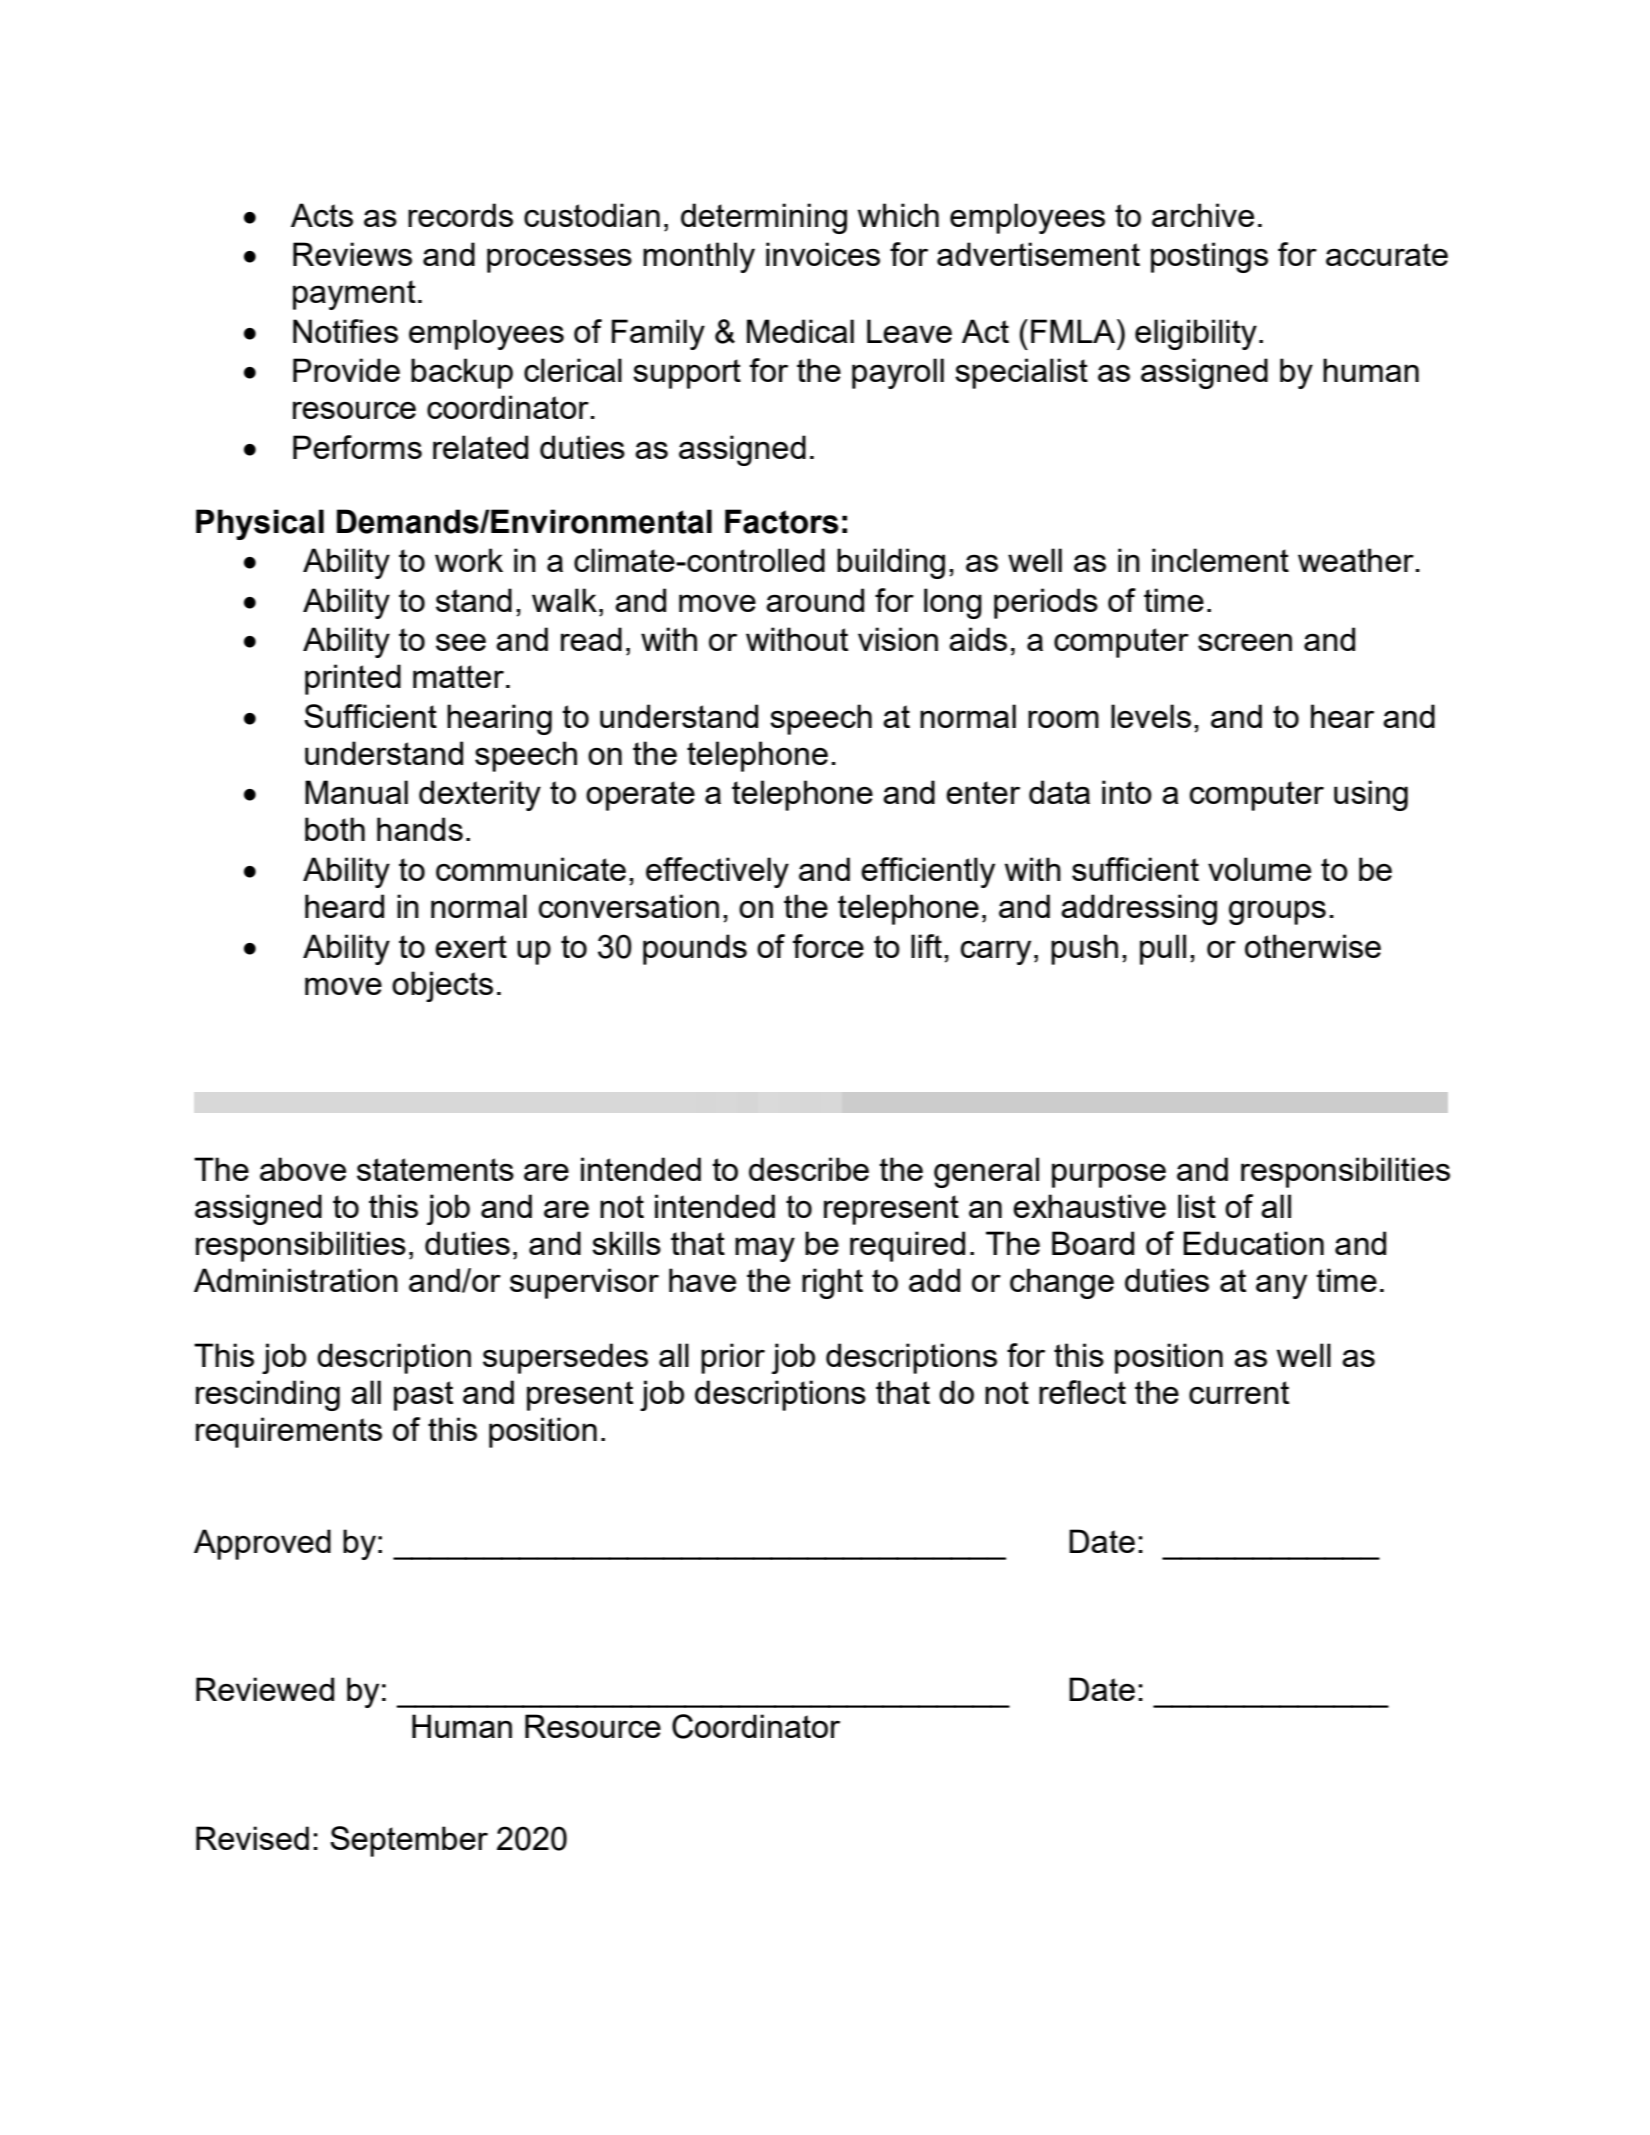 Image resolution: width=1650 pixels, height=2135 pixels. I want to click on September, so click(409, 1841).
